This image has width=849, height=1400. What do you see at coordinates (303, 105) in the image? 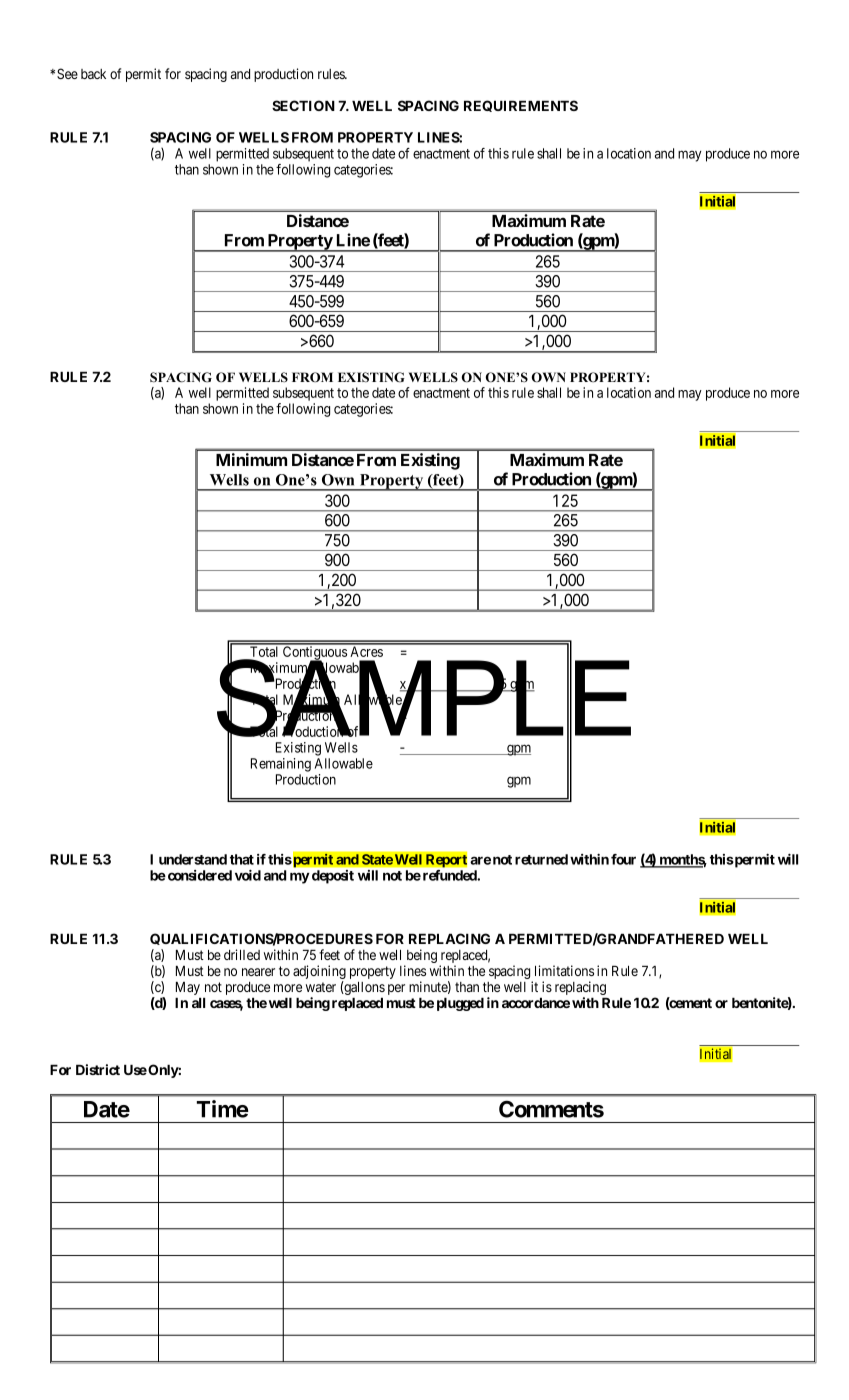
I see `SECTION` at bounding box center [303, 105].
